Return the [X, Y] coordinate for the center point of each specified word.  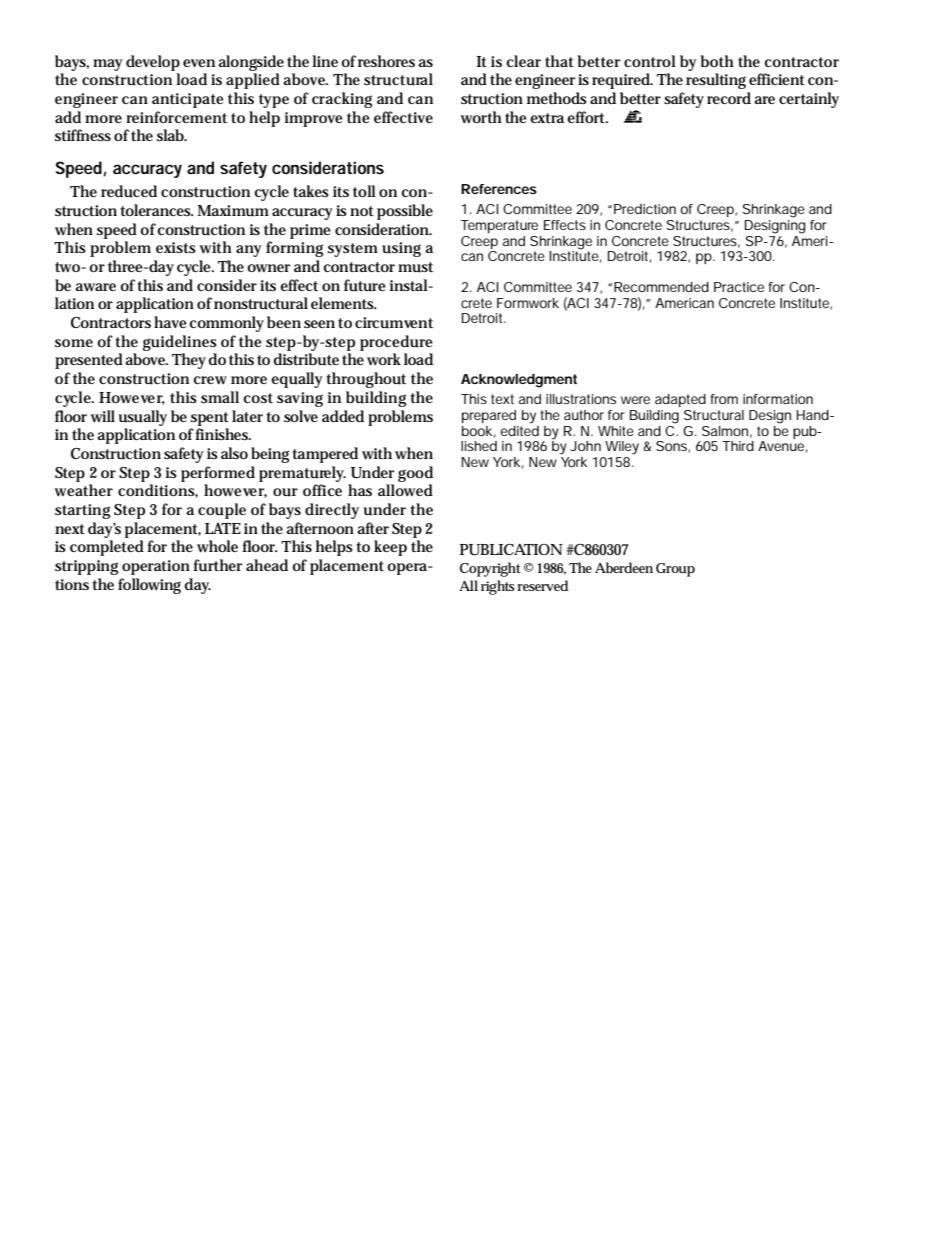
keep [390, 548]
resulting [716, 81]
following [149, 586]
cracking [342, 100]
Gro [669, 568]
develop [153, 63]
